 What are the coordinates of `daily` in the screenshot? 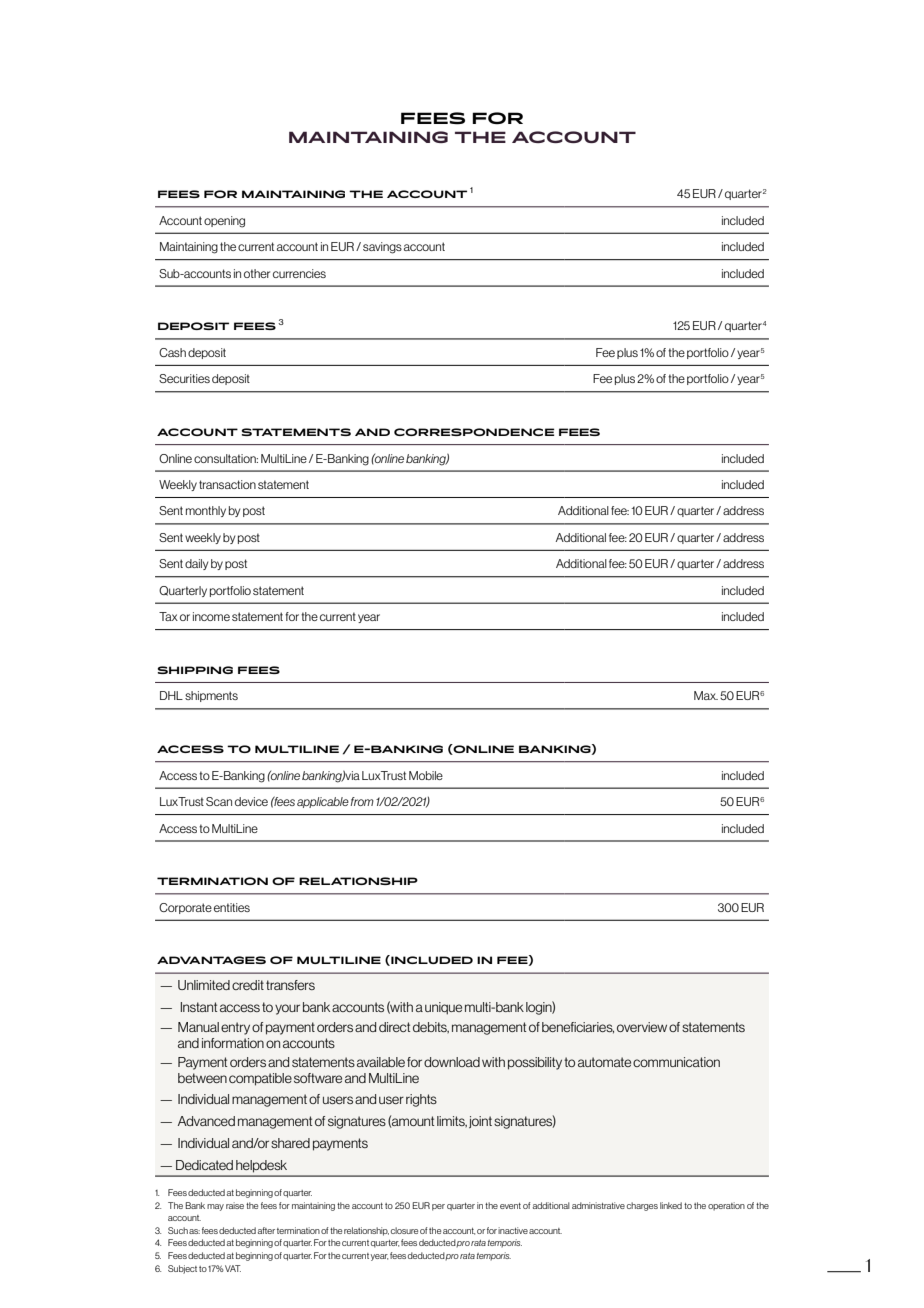 It's located at (196, 564).
